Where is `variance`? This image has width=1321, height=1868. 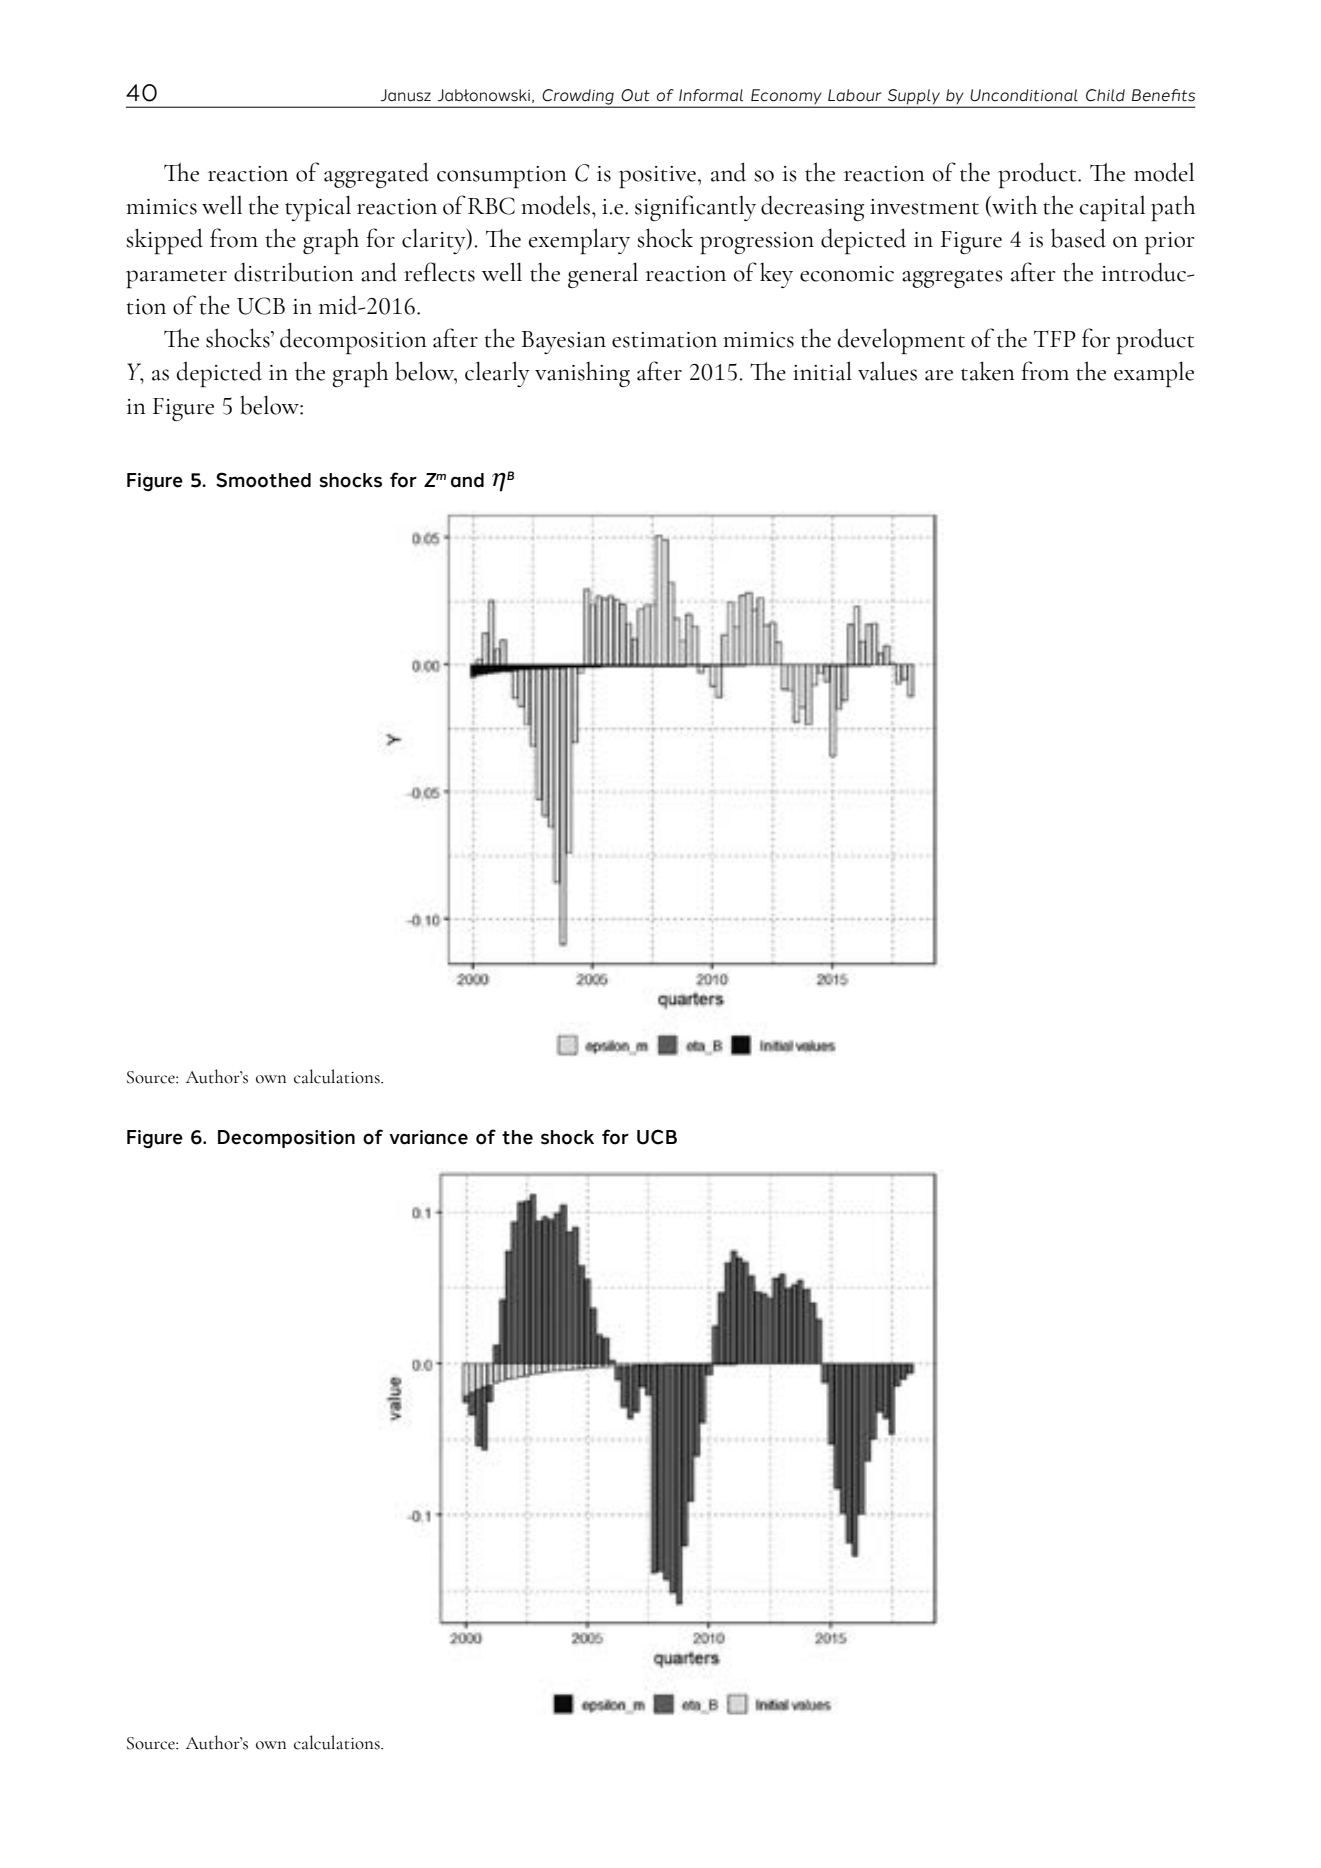 variance is located at coordinates (428, 1137).
